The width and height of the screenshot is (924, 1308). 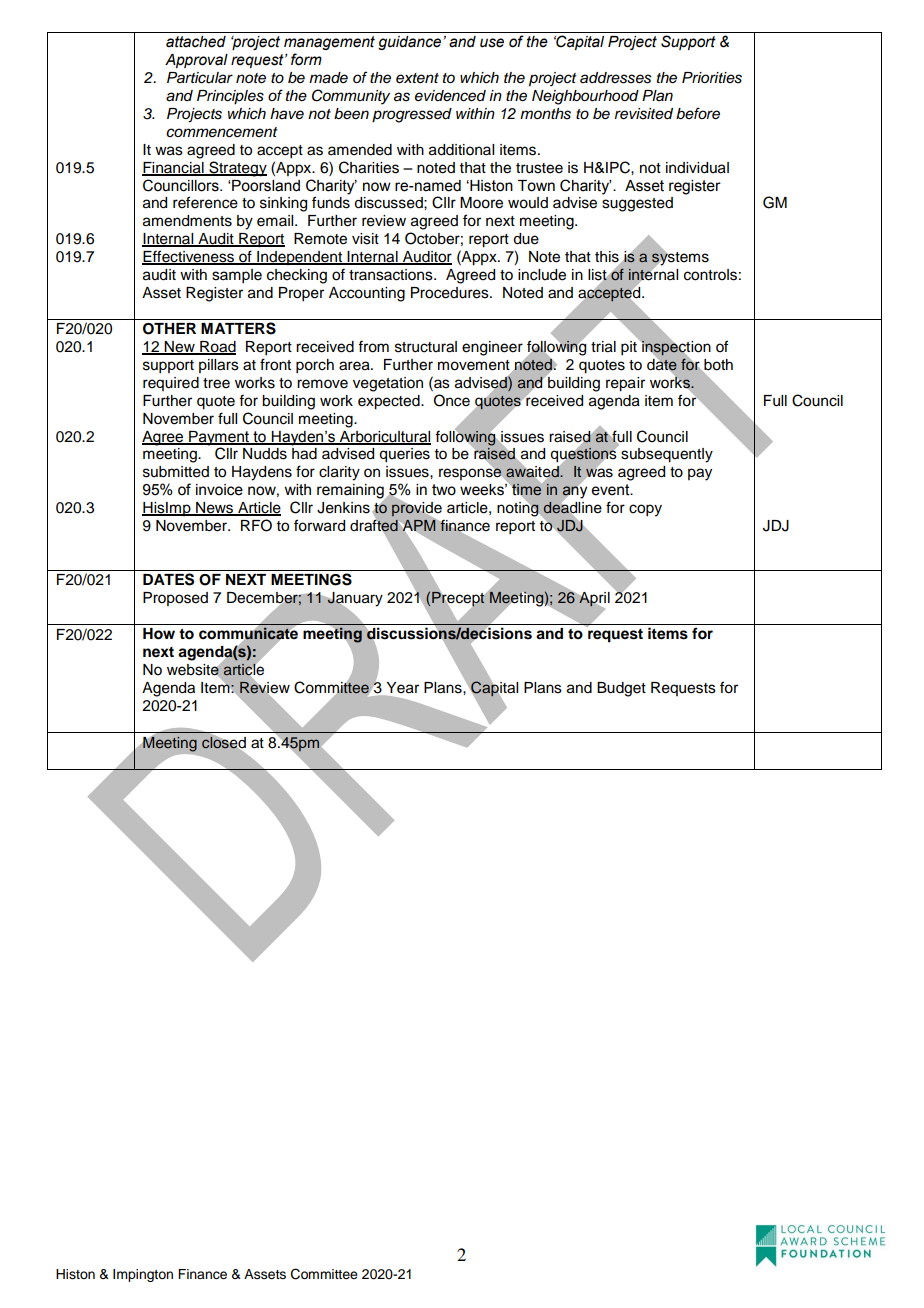 What do you see at coordinates (417, 78) in the screenshot?
I see `extent` at bounding box center [417, 78].
